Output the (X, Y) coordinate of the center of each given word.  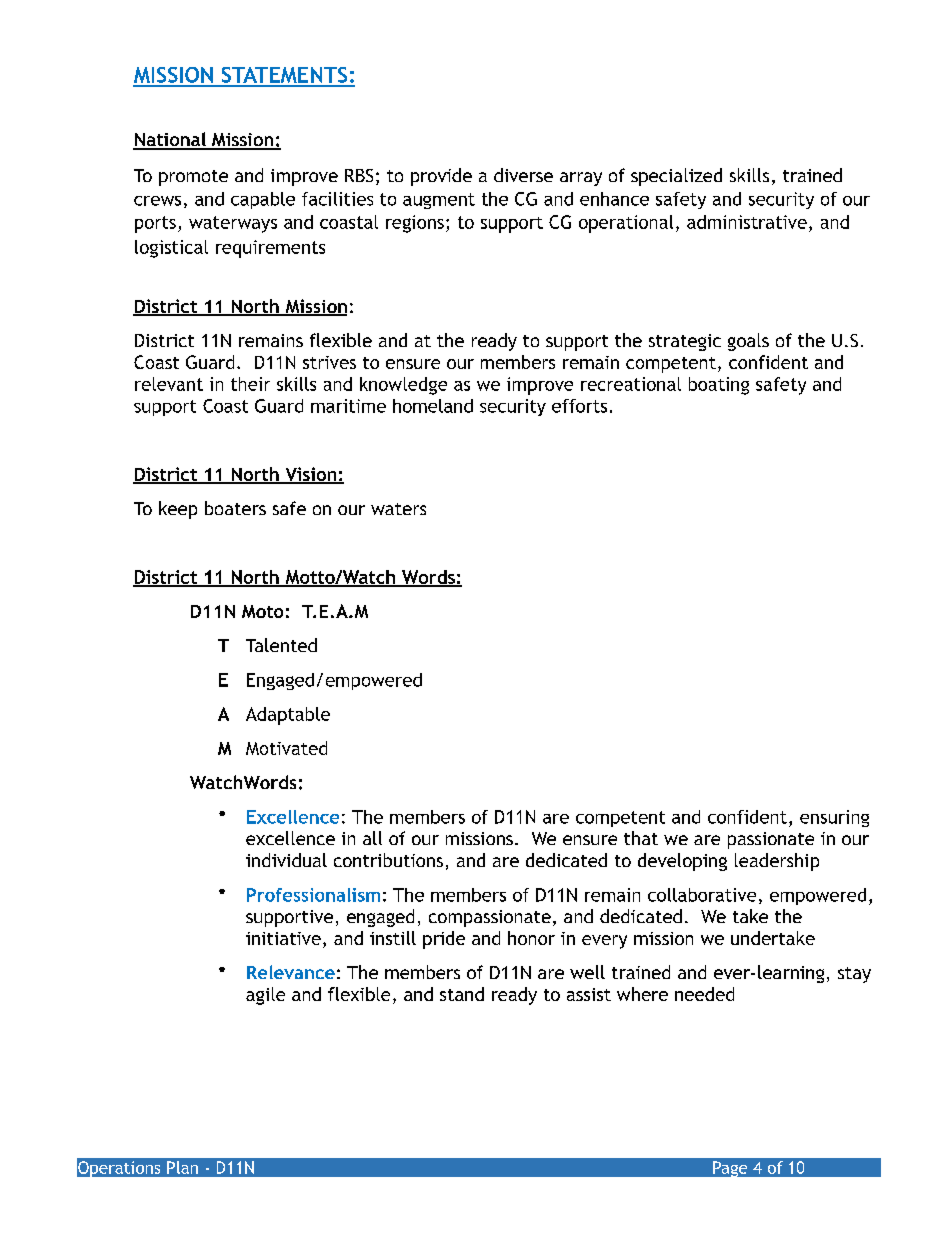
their (250, 384)
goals (748, 342)
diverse (523, 175)
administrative (747, 222)
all (372, 838)
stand (462, 994)
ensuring (834, 818)
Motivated (286, 748)
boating (719, 386)
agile (265, 996)
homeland (433, 406)
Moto (262, 611)
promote (193, 178)
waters (398, 509)
